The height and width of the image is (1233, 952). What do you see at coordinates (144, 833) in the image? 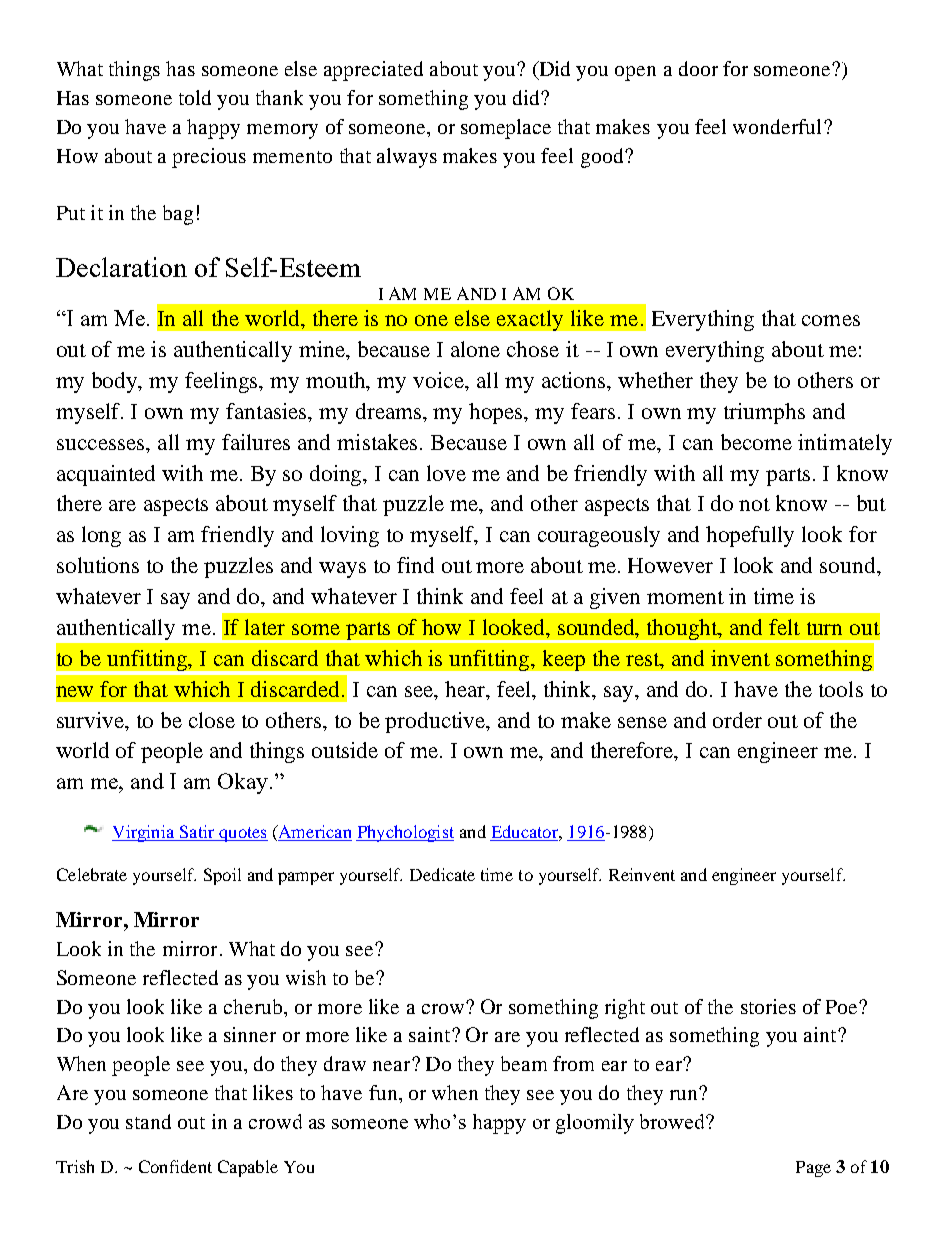
I see `Virginia` at bounding box center [144, 833].
